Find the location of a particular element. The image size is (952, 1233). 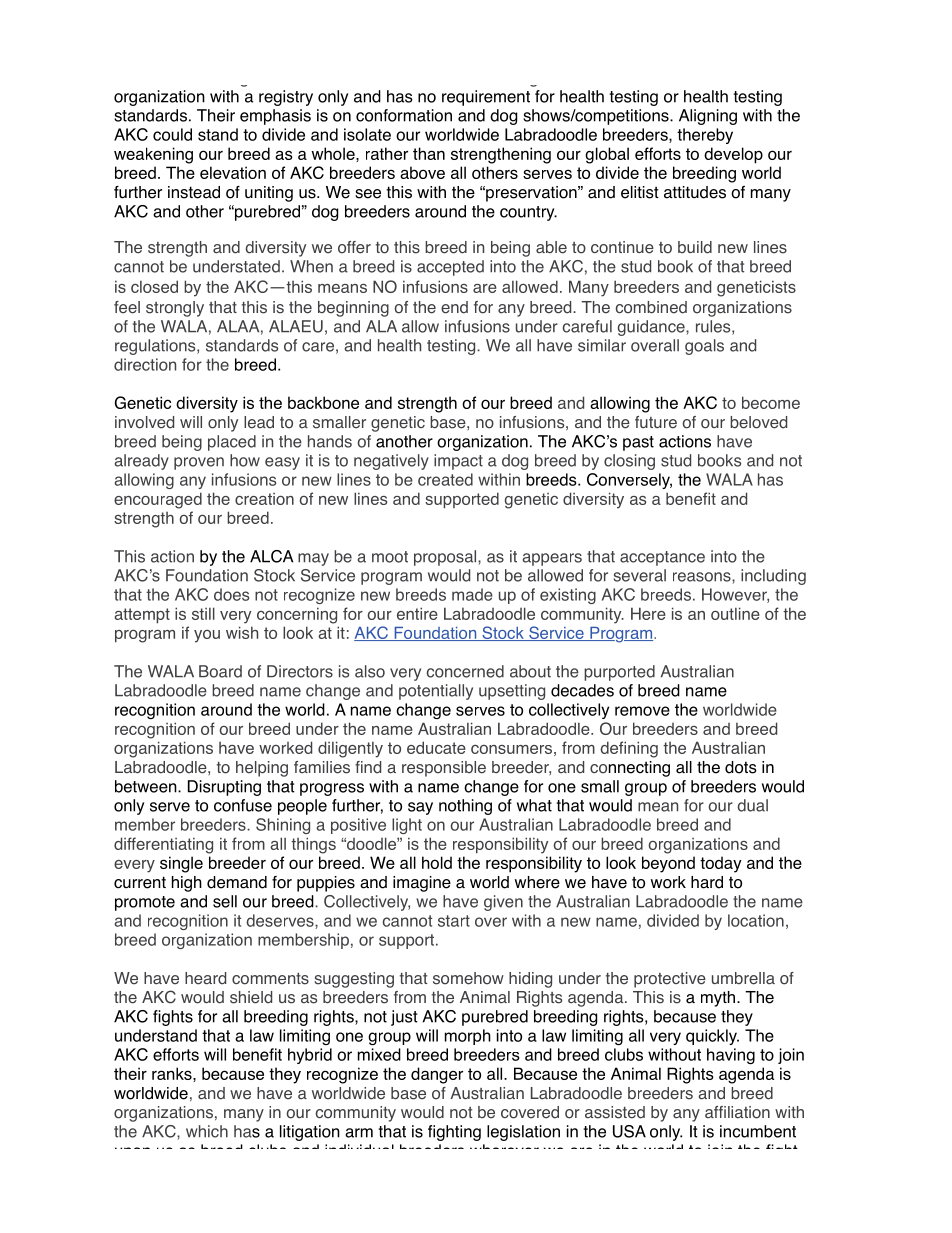

impact is located at coordinates (458, 462).
